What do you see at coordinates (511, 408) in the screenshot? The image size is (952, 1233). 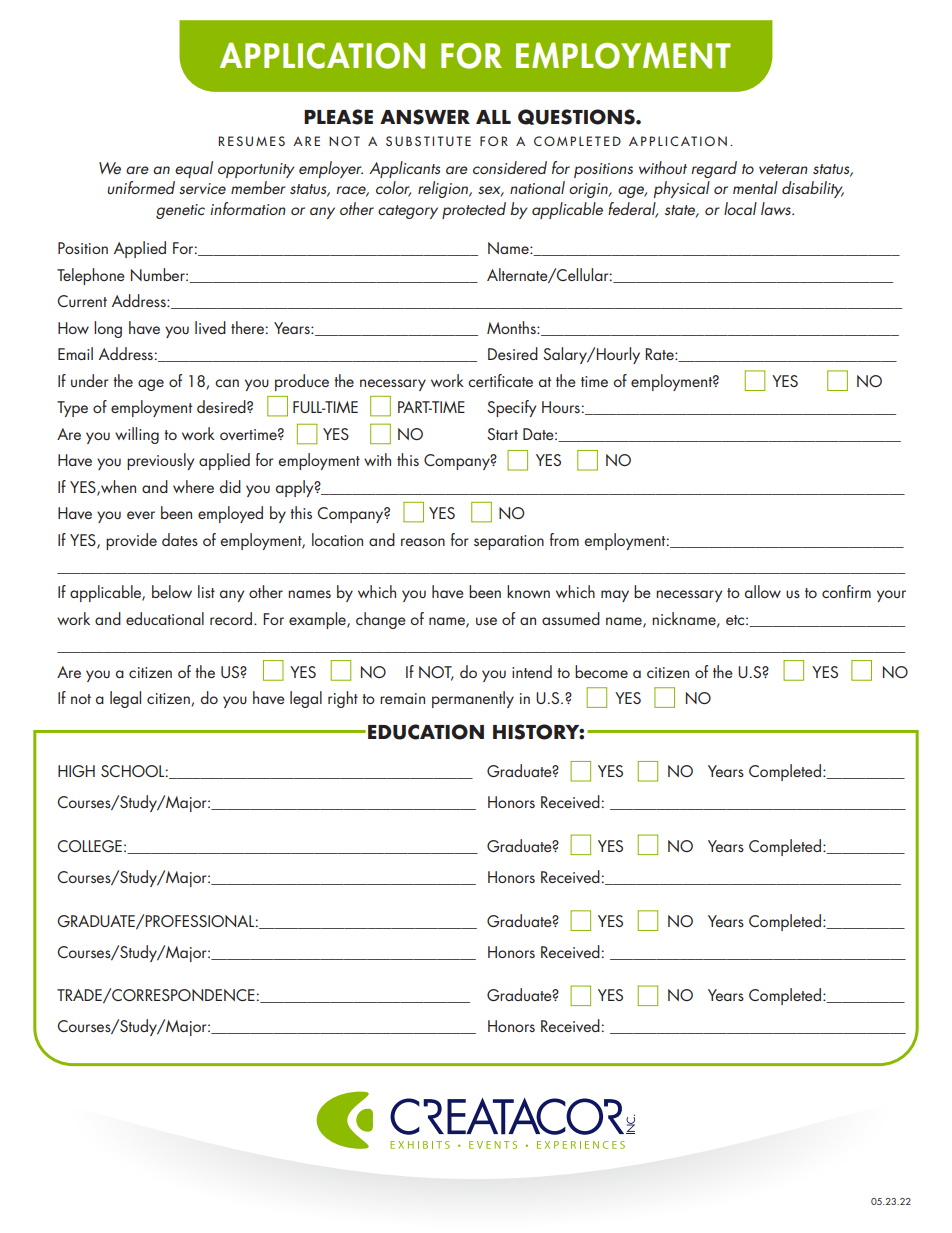 I see `Specify` at bounding box center [511, 408].
